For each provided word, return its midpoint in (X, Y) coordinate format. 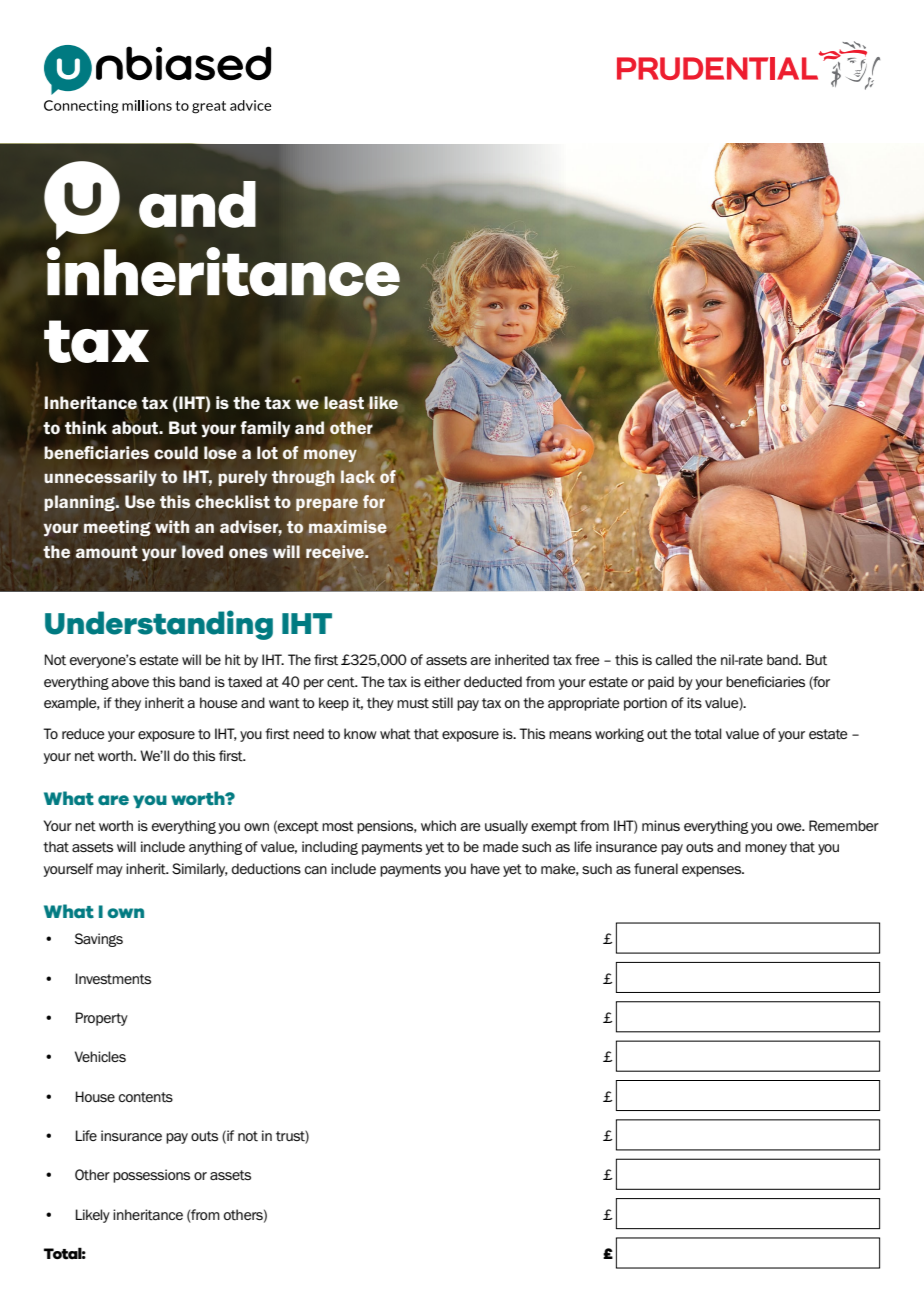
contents (146, 1097)
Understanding (159, 625)
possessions (151, 1176)
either (442, 682)
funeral (656, 868)
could (176, 452)
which (438, 825)
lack (358, 476)
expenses (713, 871)
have (485, 868)
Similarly (200, 870)
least (344, 402)
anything (215, 848)
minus (661, 825)
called (674, 659)
